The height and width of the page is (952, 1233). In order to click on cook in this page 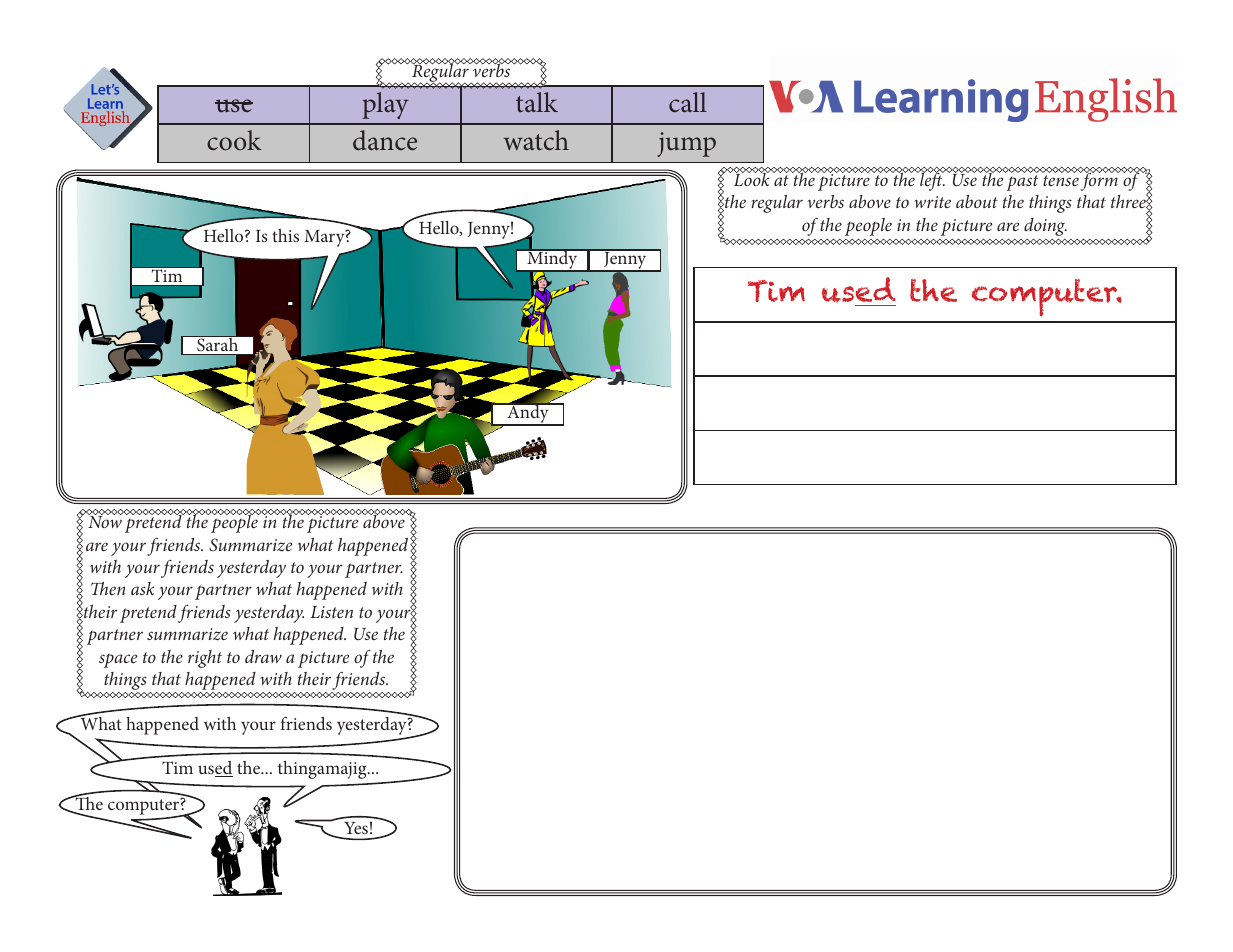, I will do `click(234, 140)`.
